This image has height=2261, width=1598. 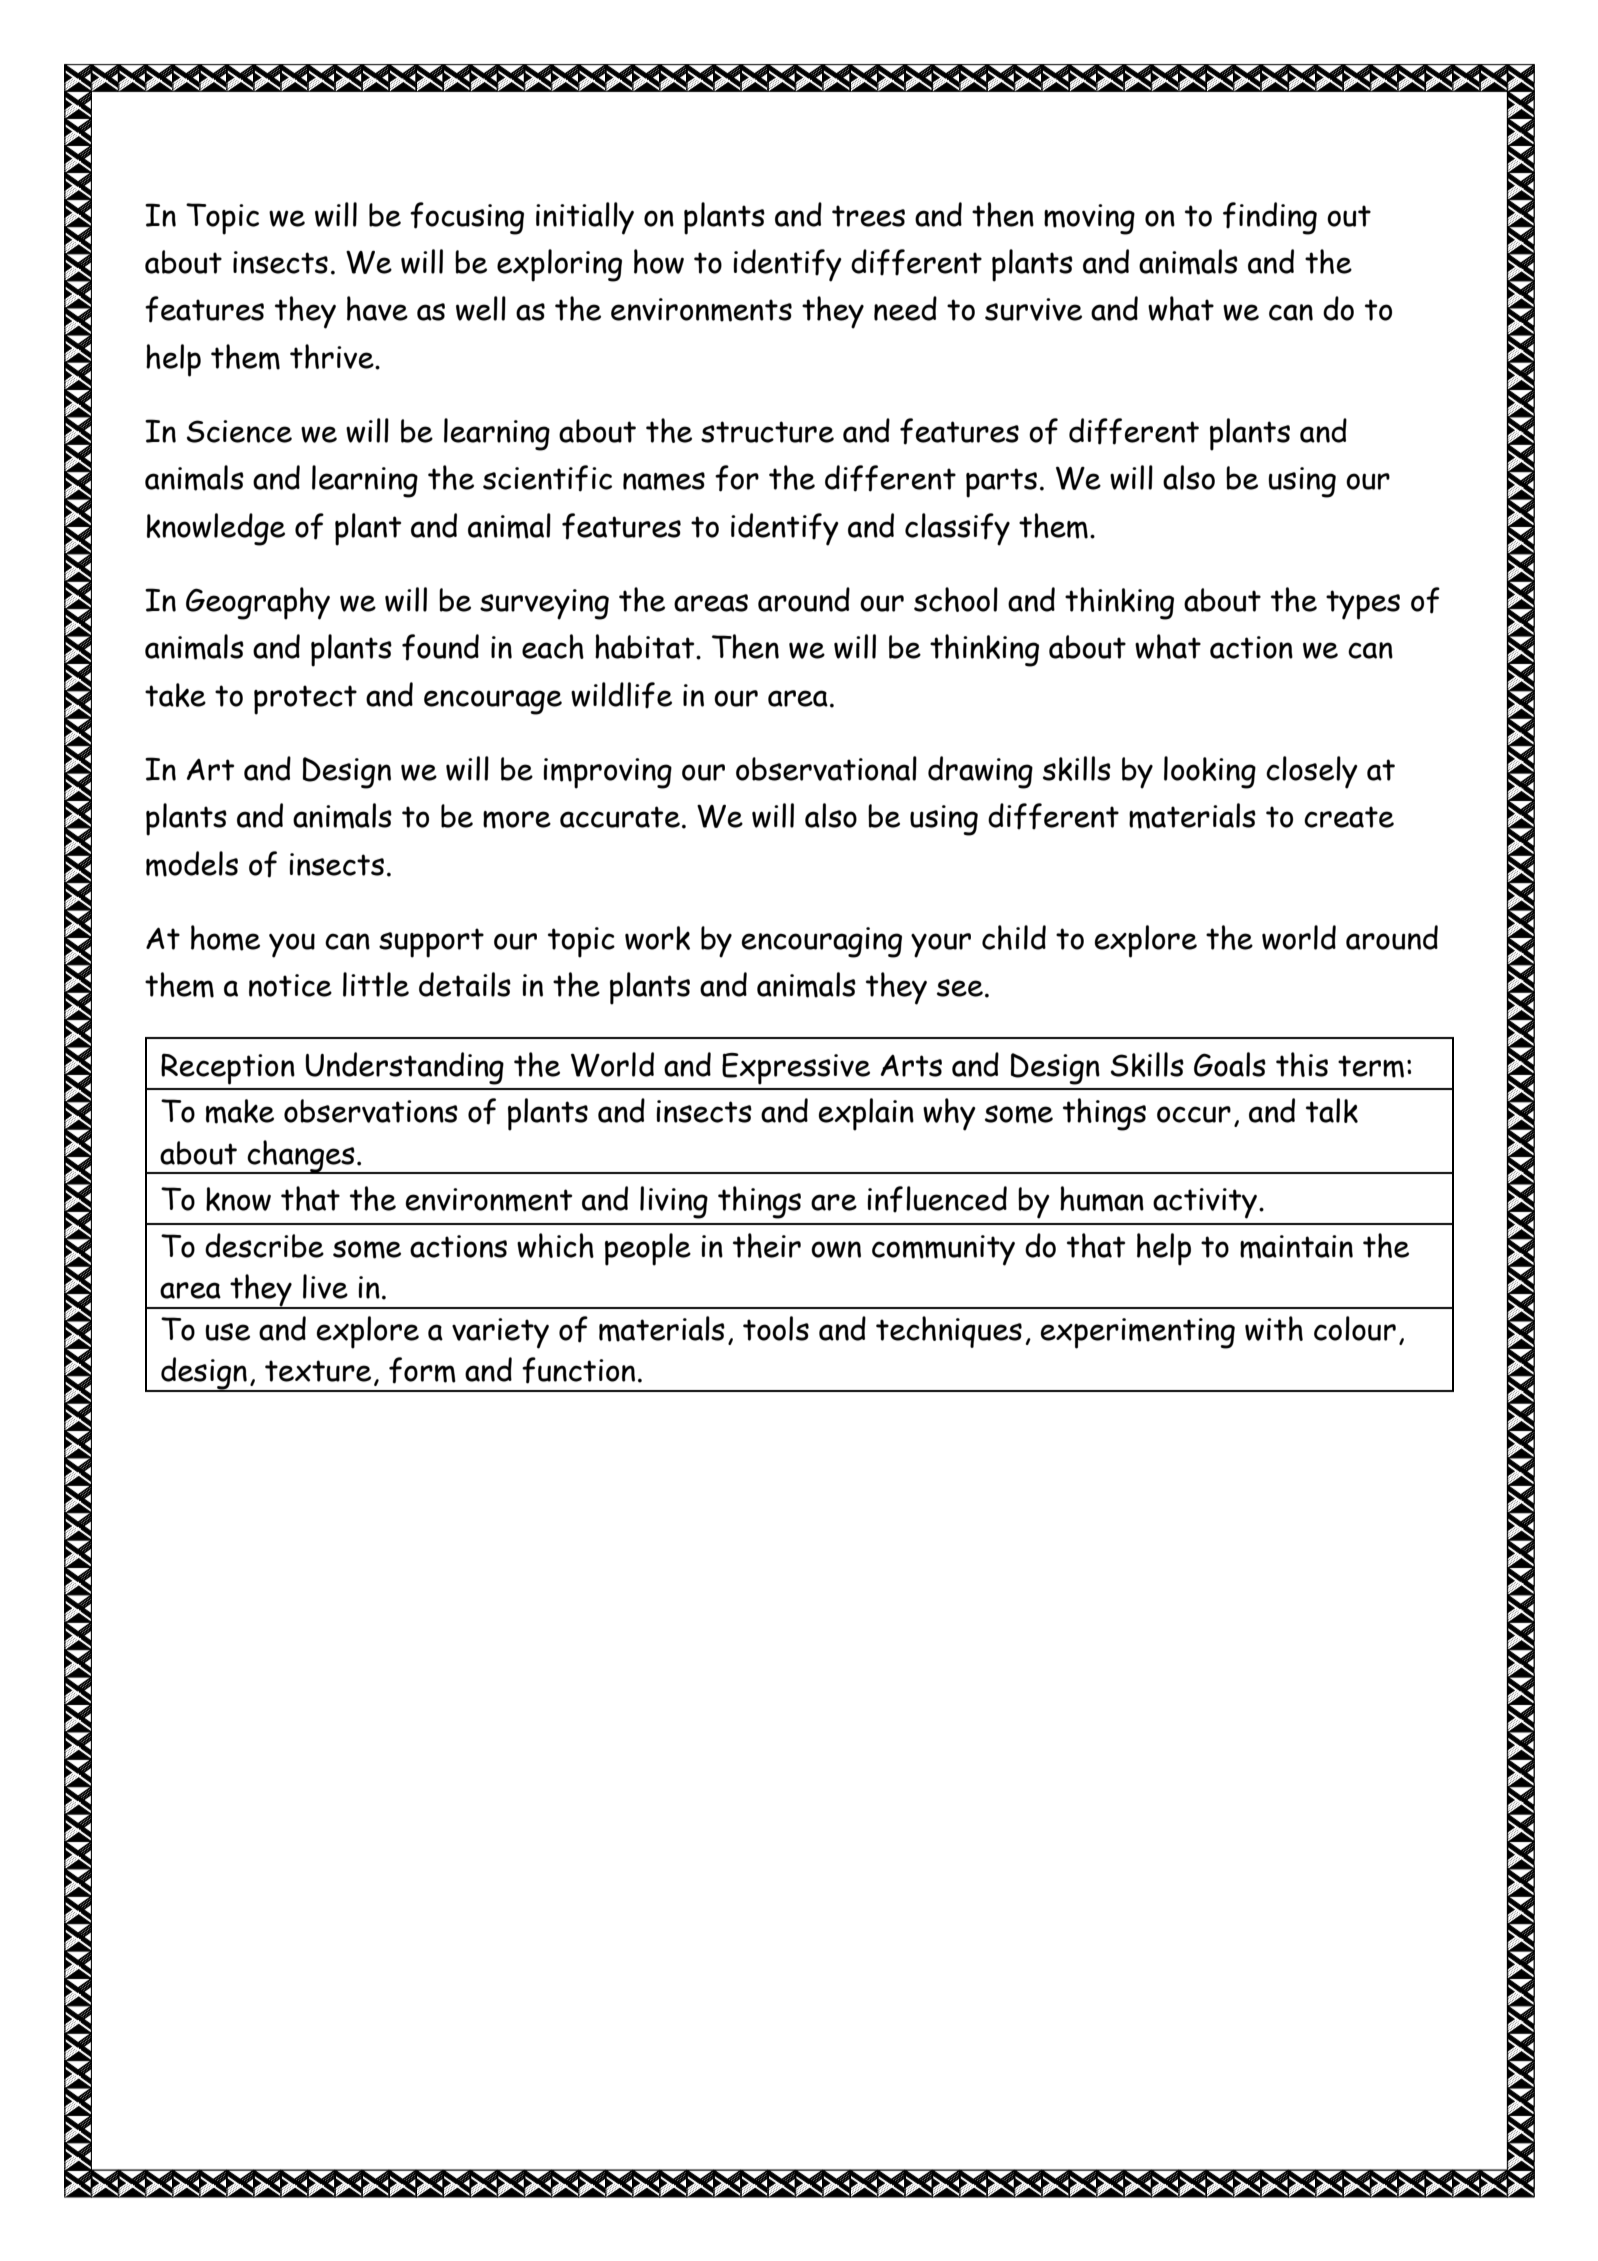 I want to click on have, so click(x=377, y=308).
